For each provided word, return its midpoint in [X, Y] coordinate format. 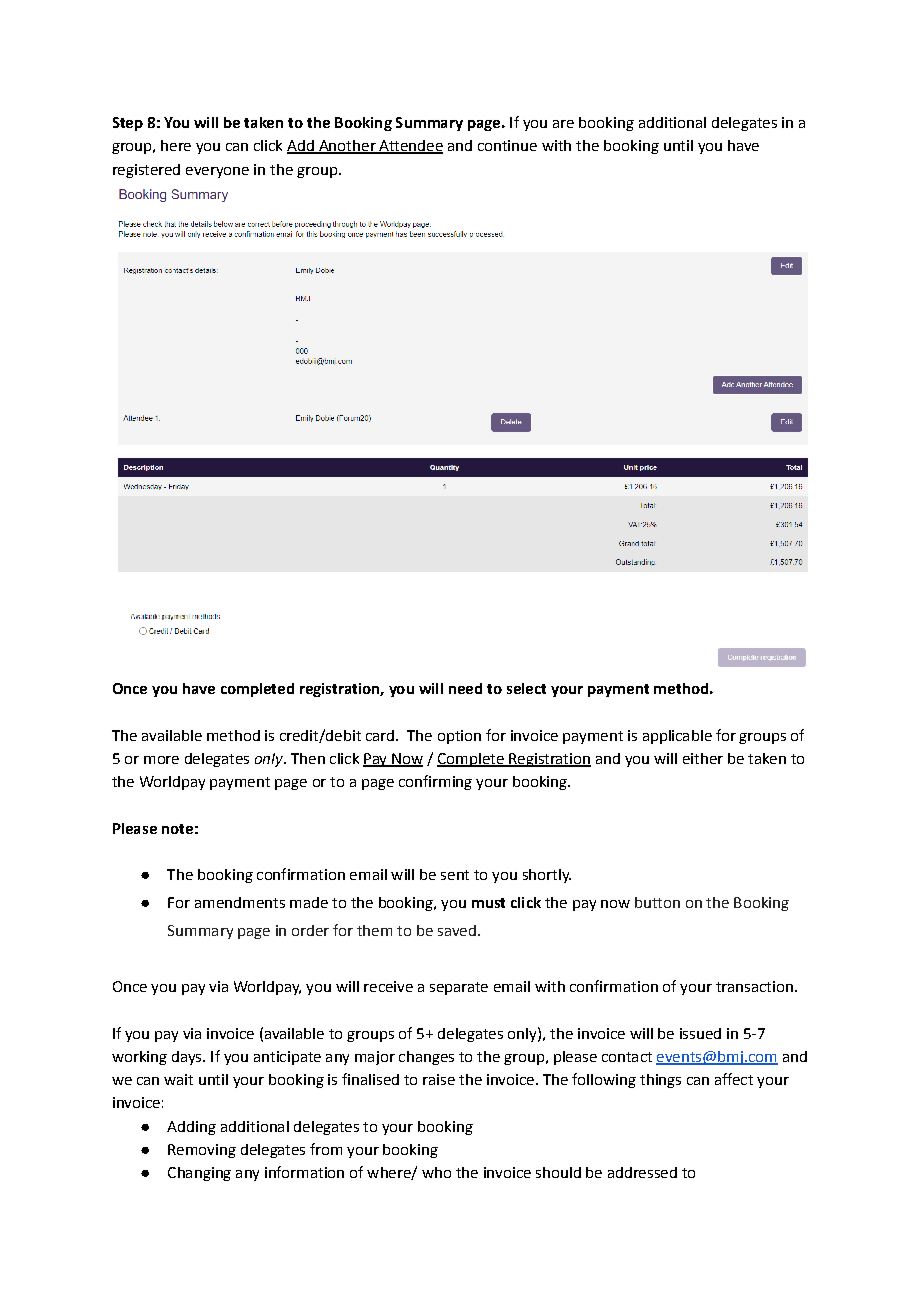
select [526, 688]
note [177, 829]
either [703, 758]
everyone [217, 172]
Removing [202, 1151]
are [563, 124]
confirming [435, 782]
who [436, 1172]
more [161, 760]
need [465, 688]
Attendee [410, 147]
